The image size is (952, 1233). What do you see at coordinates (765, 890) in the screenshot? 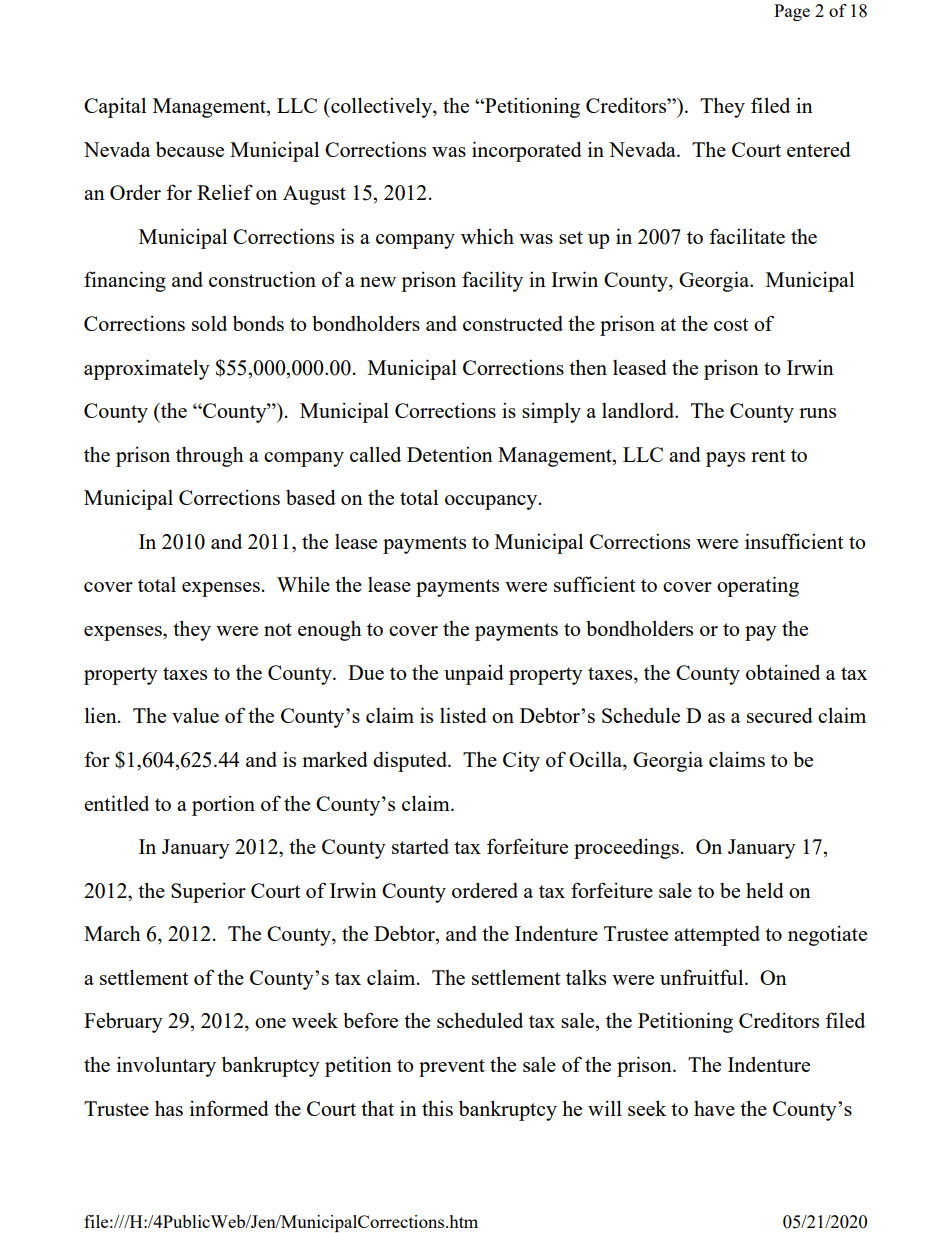
I see `held` at bounding box center [765, 890].
